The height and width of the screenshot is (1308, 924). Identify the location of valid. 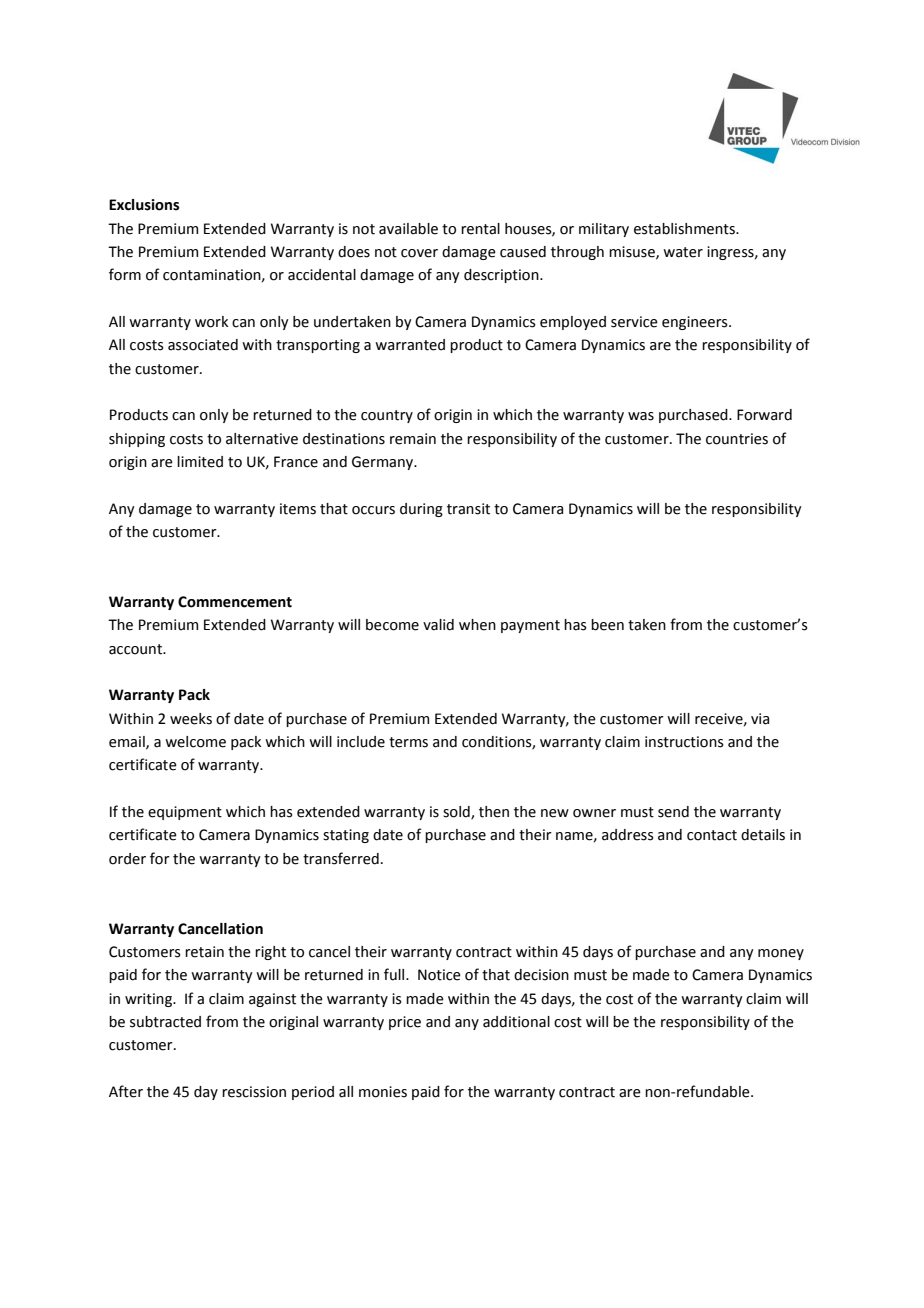
(438, 625).
